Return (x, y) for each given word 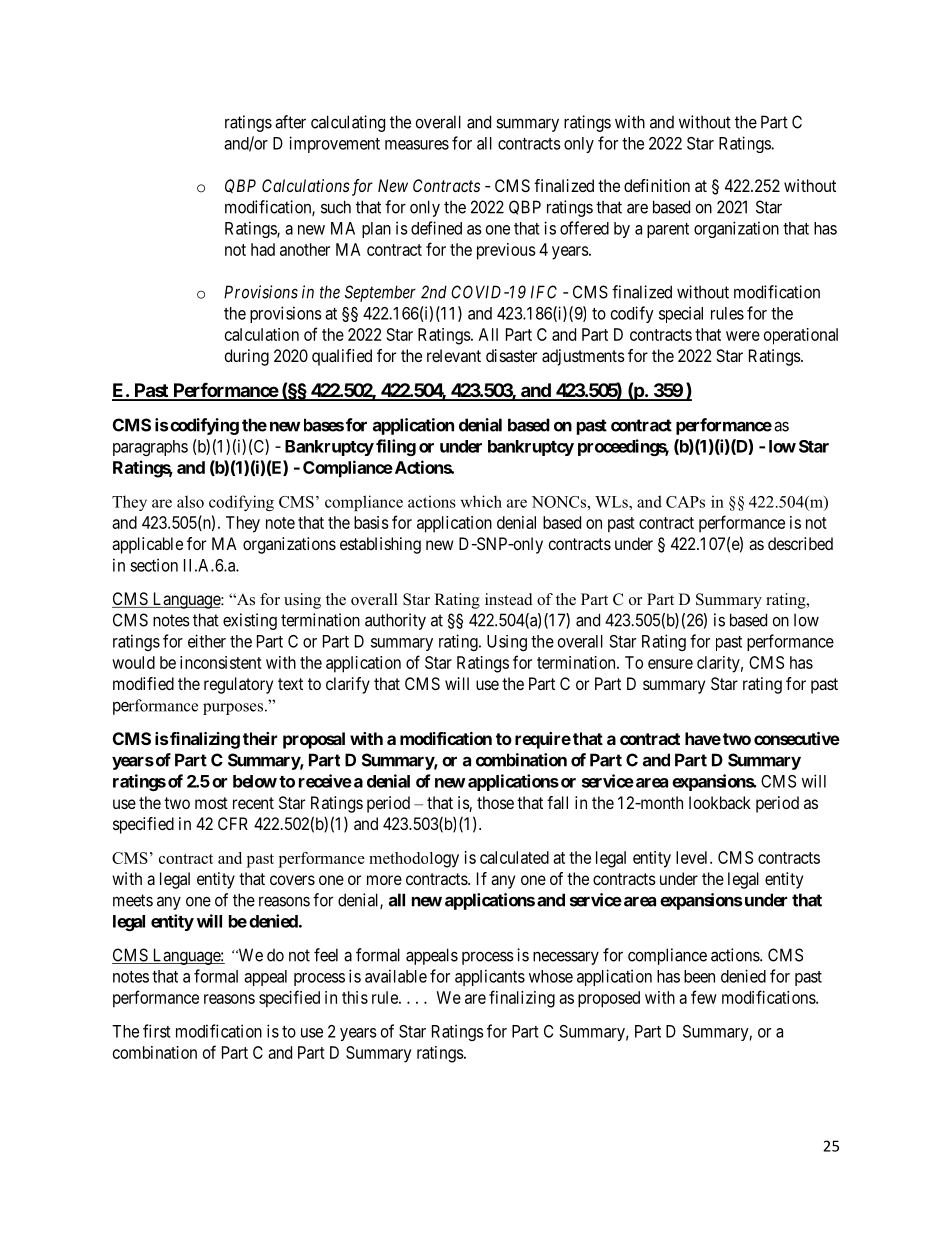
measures (417, 145)
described (800, 543)
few (704, 997)
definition (657, 185)
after (290, 122)
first (157, 1031)
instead (509, 599)
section (154, 565)
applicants (490, 977)
